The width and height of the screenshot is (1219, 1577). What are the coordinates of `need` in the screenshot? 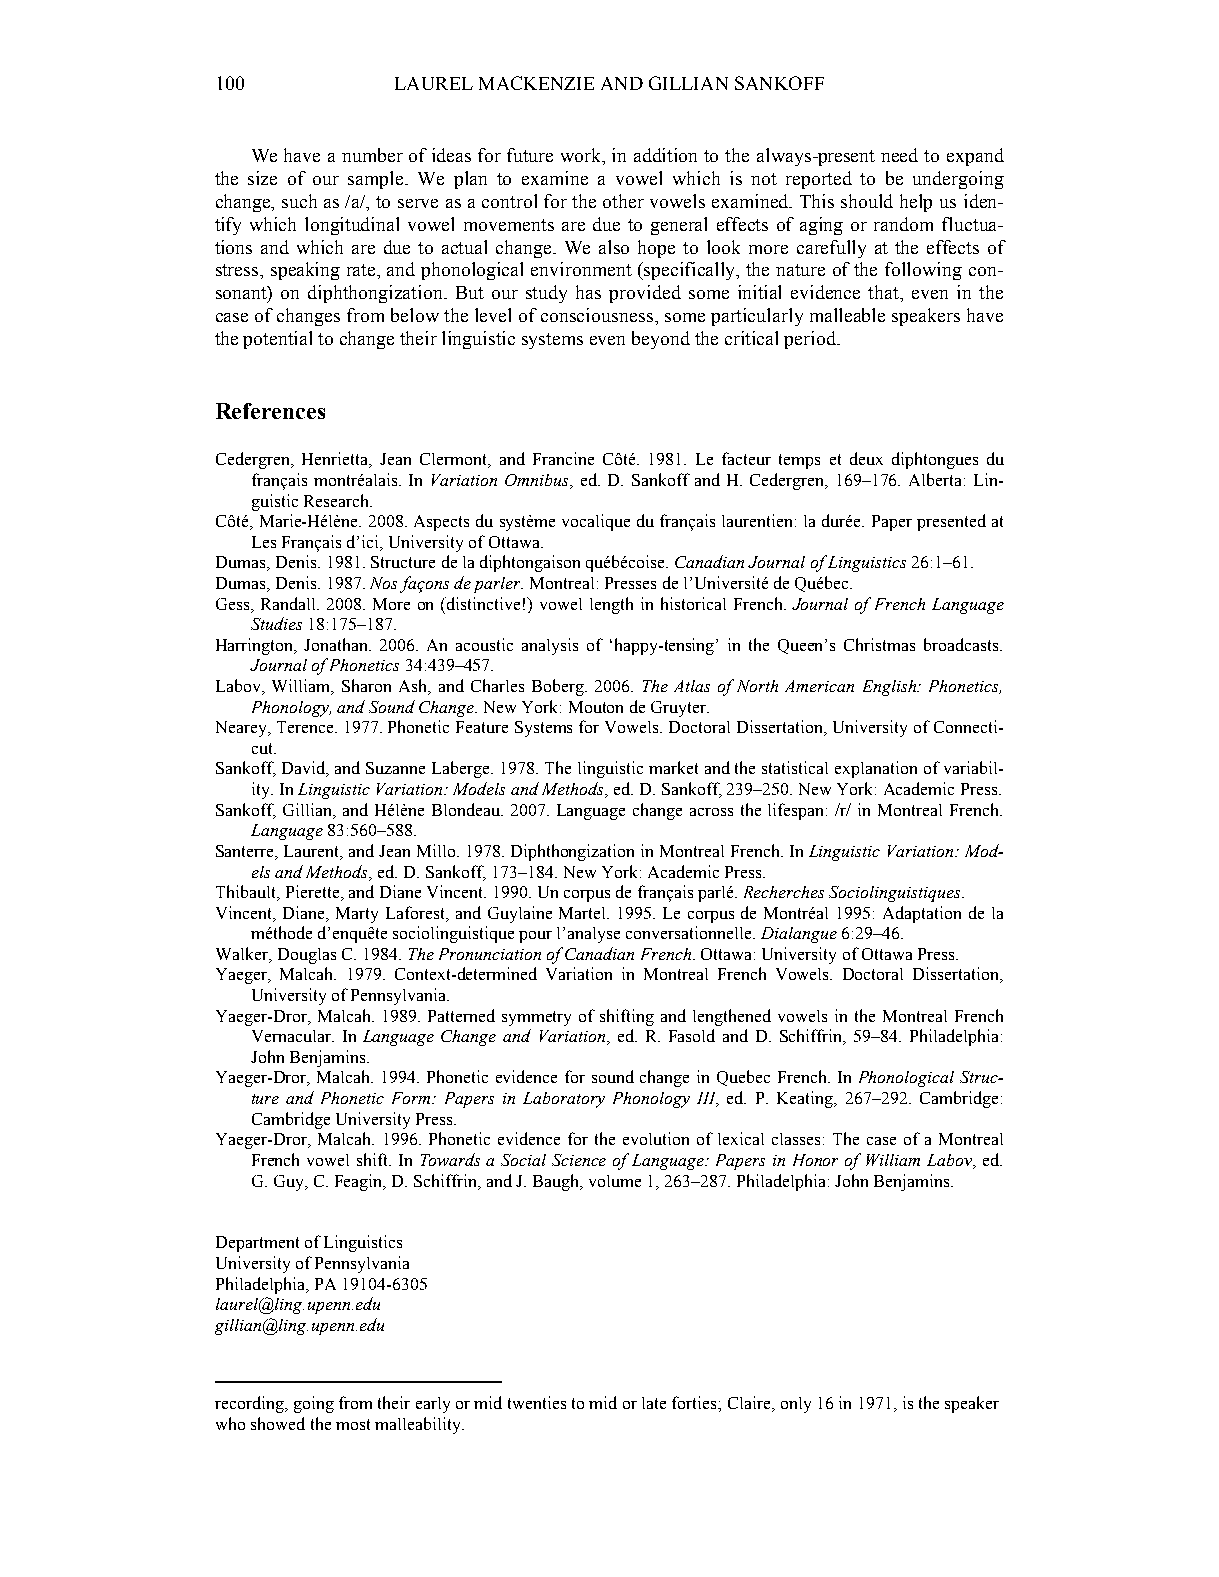 It's located at (899, 155).
